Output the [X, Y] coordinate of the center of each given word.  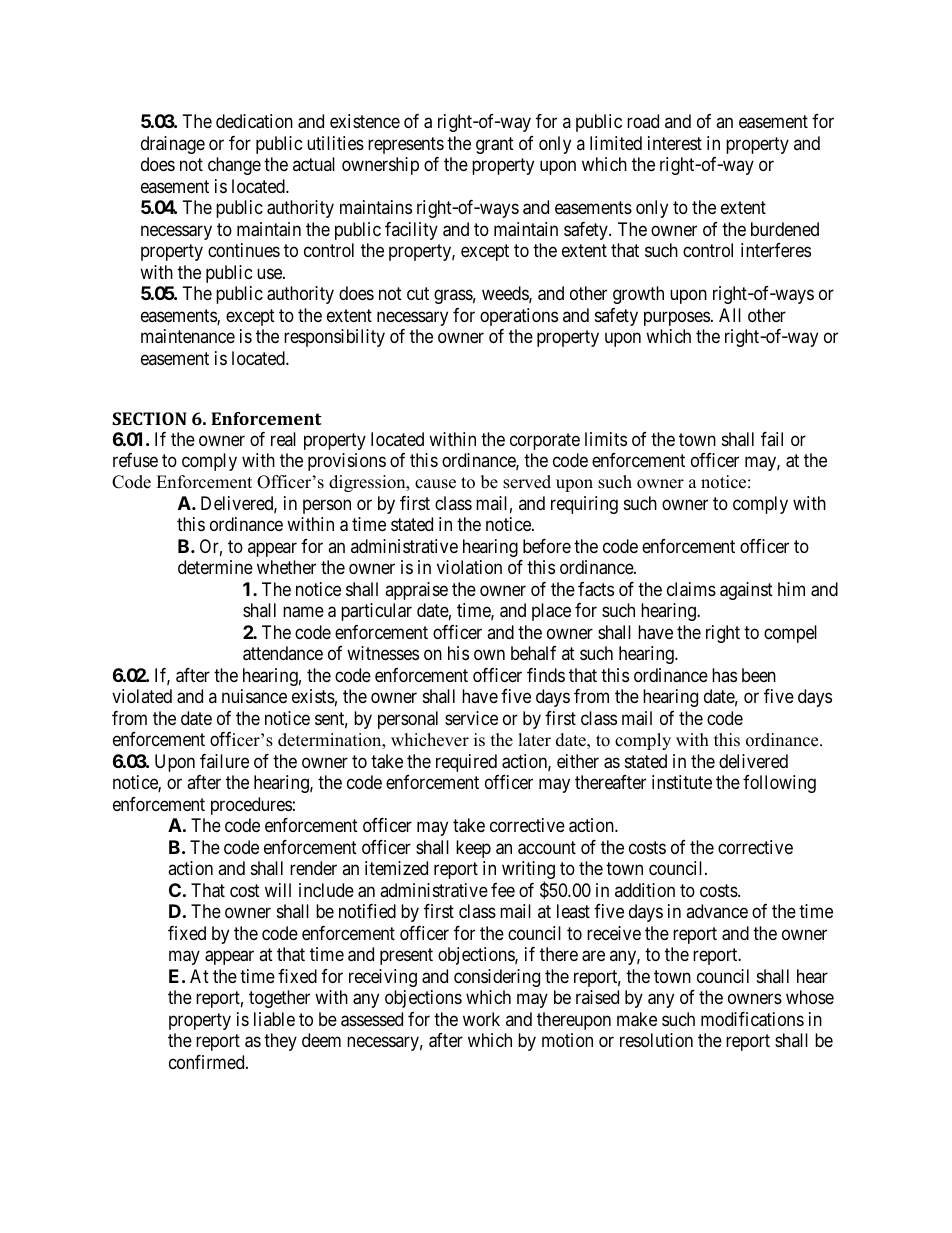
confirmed [208, 1062]
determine [215, 567]
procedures [251, 806]
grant [495, 145]
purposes [677, 318]
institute [682, 782]
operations [519, 317]
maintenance [188, 336]
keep [473, 849]
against [746, 591]
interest [675, 143]
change [234, 166]
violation [469, 567]
